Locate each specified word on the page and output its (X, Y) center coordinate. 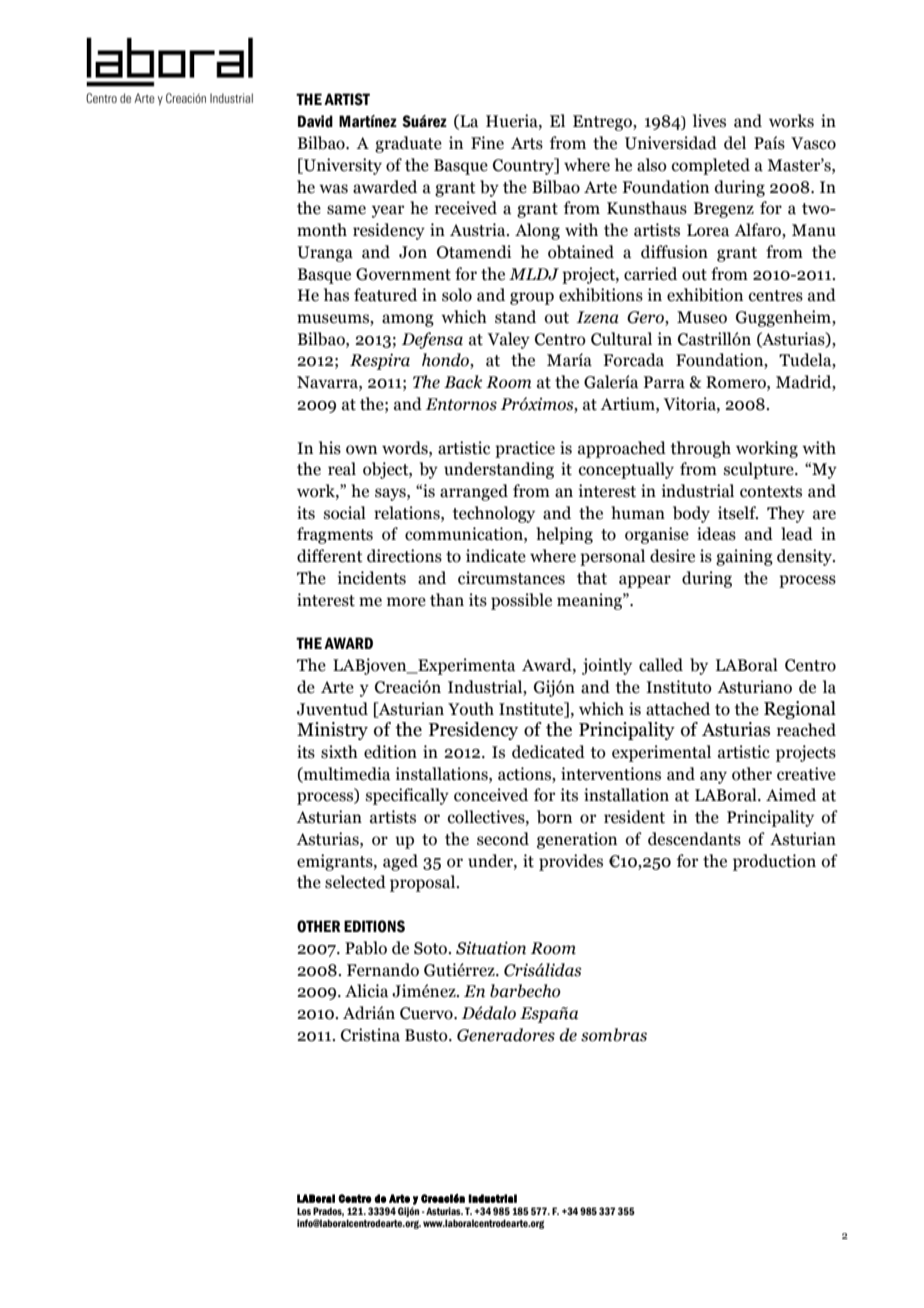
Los (304, 1211)
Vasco (813, 143)
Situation (491, 948)
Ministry (332, 731)
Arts (527, 143)
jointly (607, 666)
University (342, 166)
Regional (800, 710)
